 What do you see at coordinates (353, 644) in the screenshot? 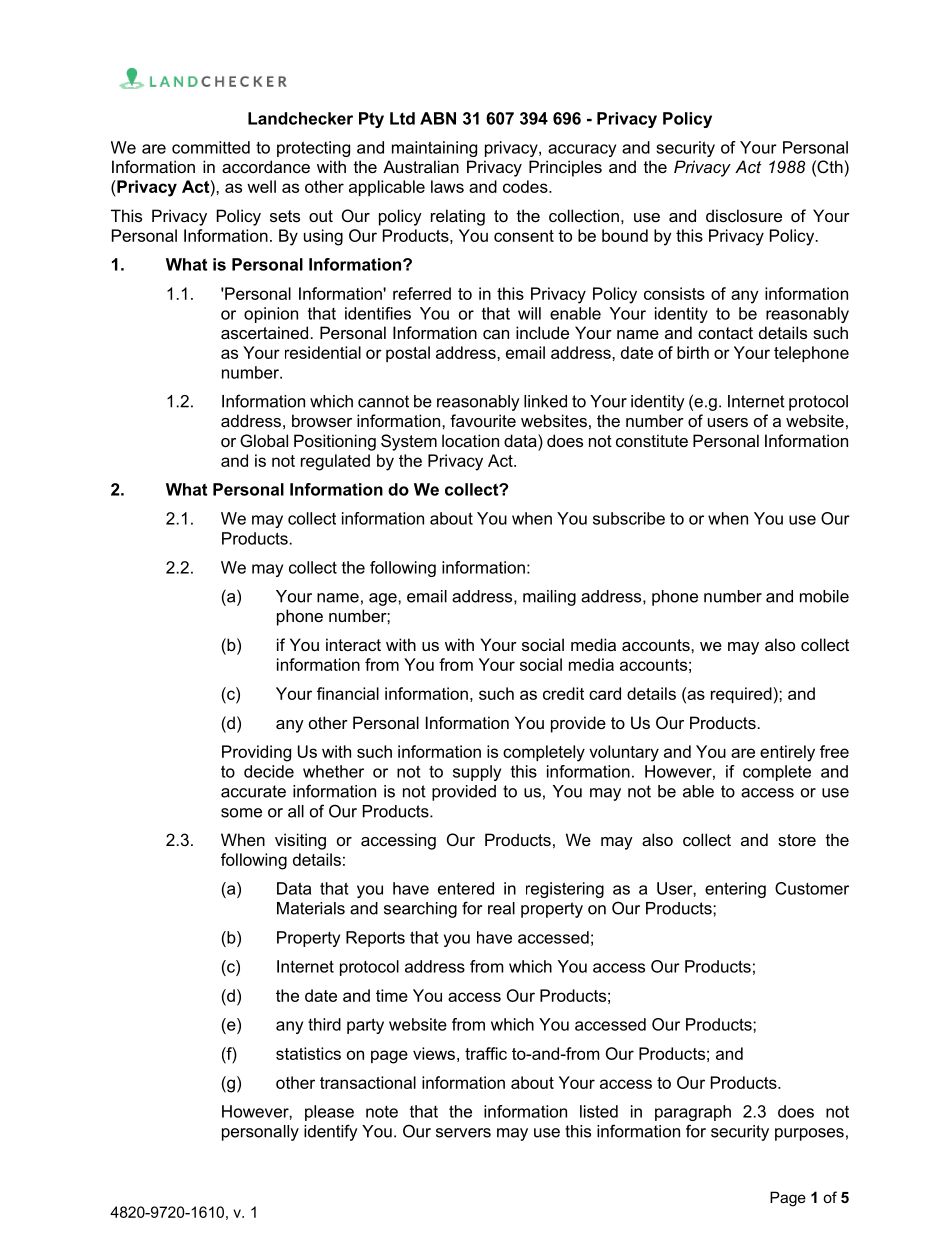
I see `interact` at bounding box center [353, 644].
